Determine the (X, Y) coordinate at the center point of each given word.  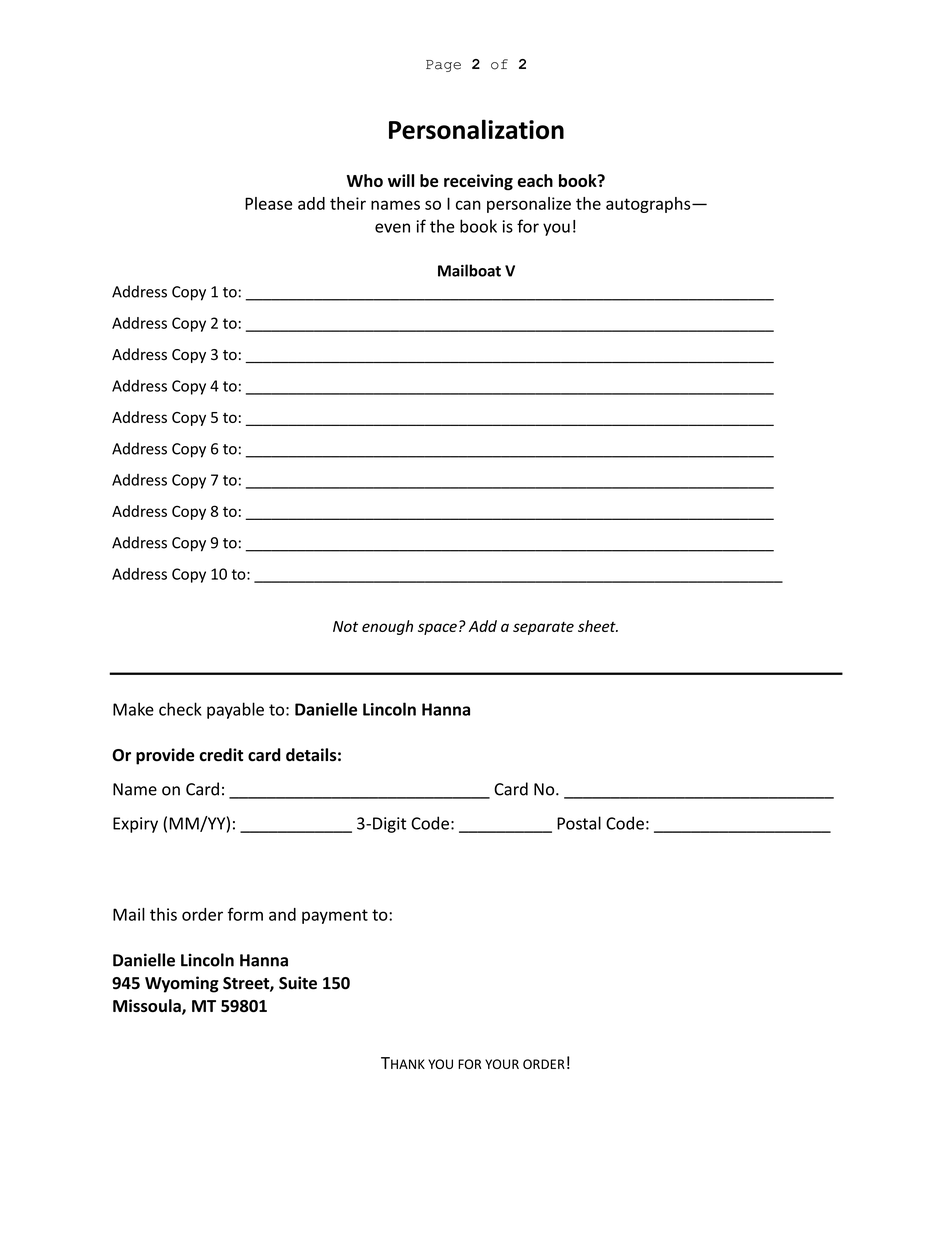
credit (221, 755)
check (180, 709)
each (535, 180)
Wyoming (182, 984)
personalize (529, 205)
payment (335, 916)
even (392, 228)
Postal (579, 823)
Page (443, 66)
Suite (298, 983)
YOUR (502, 1064)
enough (387, 627)
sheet (598, 626)
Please (268, 203)
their (348, 203)
